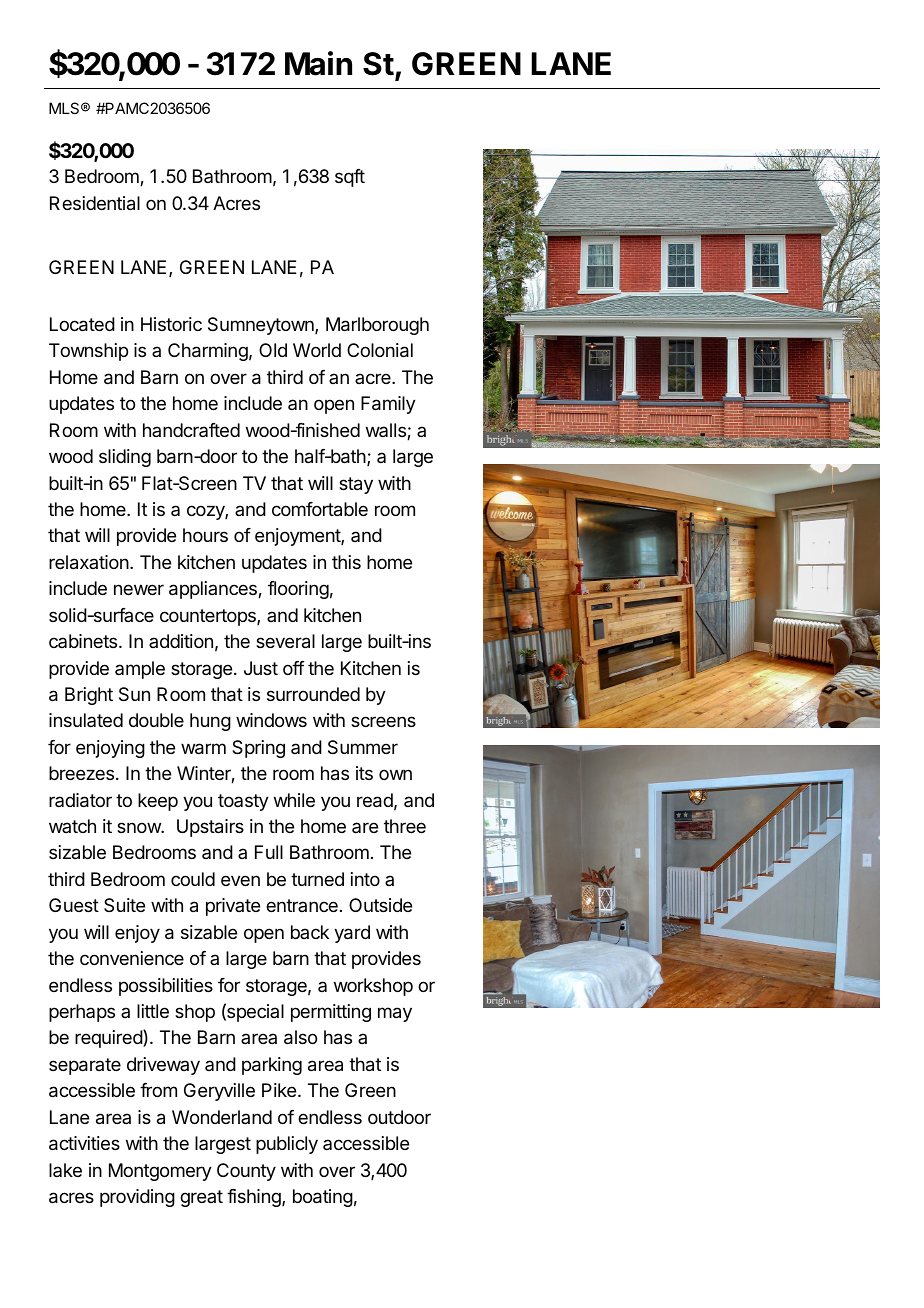  Describe the element at coordinates (273, 350) in the document. I see `Old` at that location.
